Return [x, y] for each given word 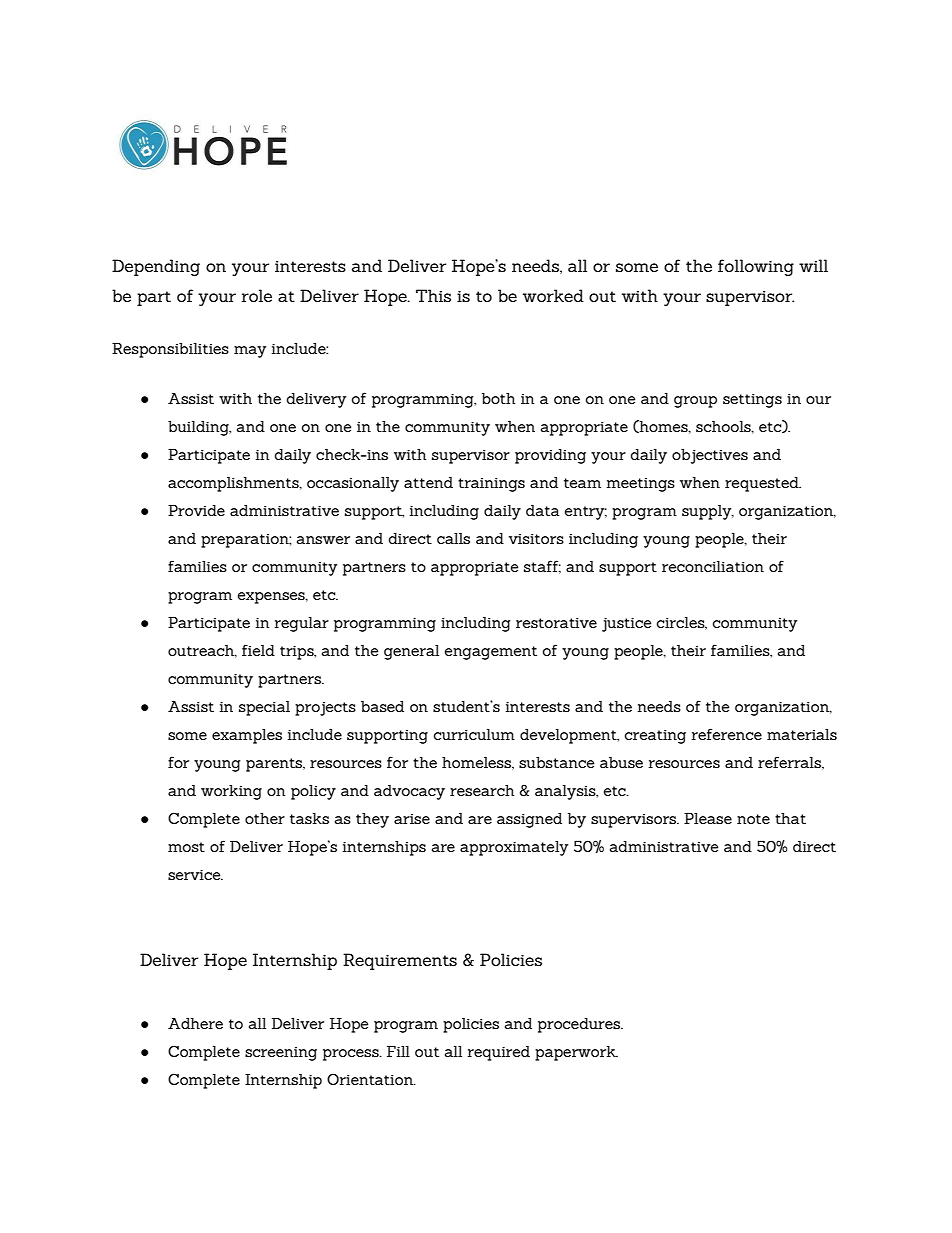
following [756, 267]
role [257, 295]
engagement [491, 653]
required [499, 1053]
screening [281, 1054]
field [258, 650]
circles [682, 623]
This [433, 295]
